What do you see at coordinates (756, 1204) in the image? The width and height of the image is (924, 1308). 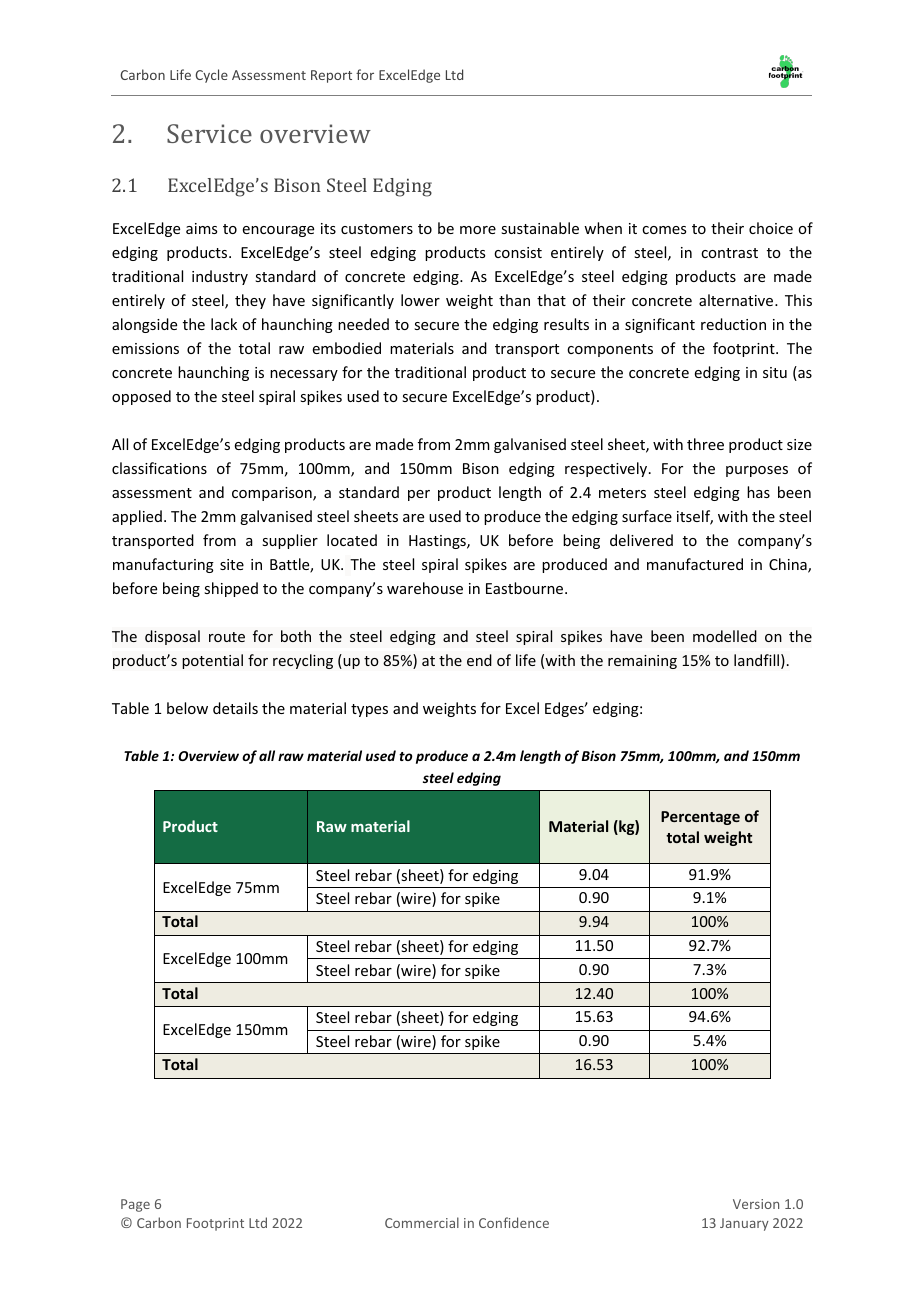 I see `Version` at bounding box center [756, 1204].
